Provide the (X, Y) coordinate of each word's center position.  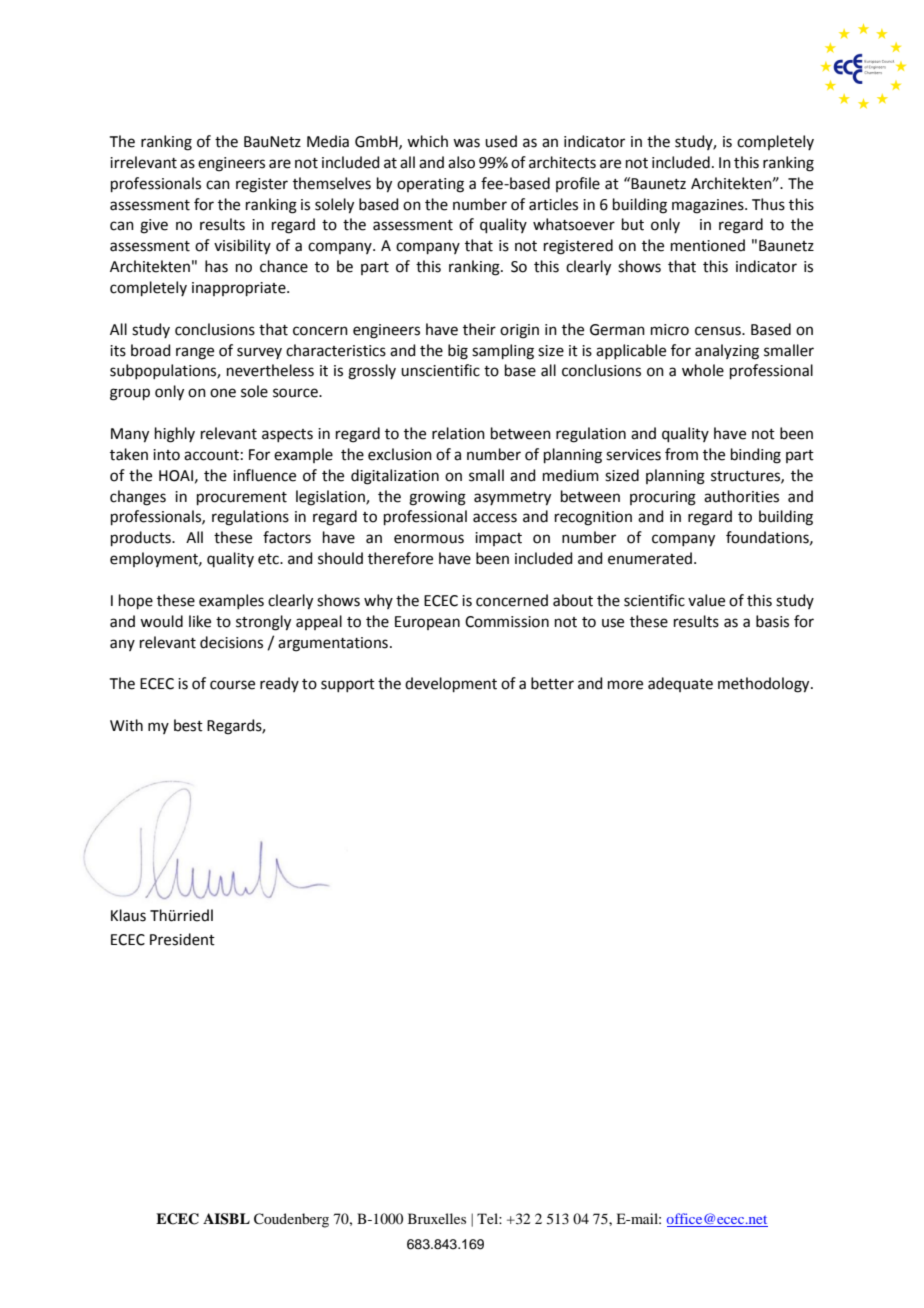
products (142, 538)
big (458, 352)
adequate (680, 684)
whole (703, 370)
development (451, 684)
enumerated (651, 558)
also (461, 162)
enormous (429, 539)
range (195, 353)
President (182, 939)
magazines (709, 206)
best (188, 725)
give (154, 226)
